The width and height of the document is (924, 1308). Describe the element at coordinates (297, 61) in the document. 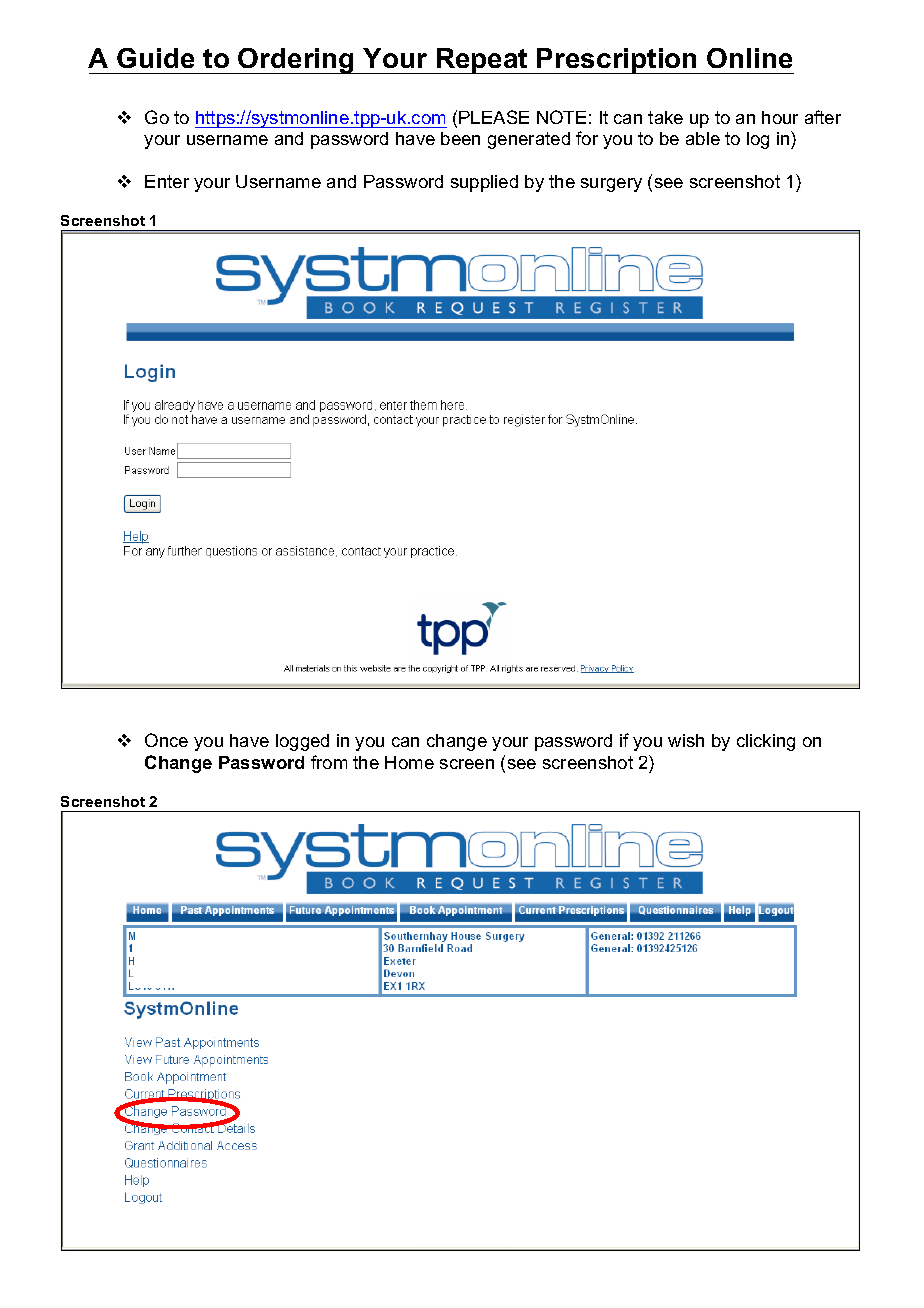

I see `Ordering` at that location.
